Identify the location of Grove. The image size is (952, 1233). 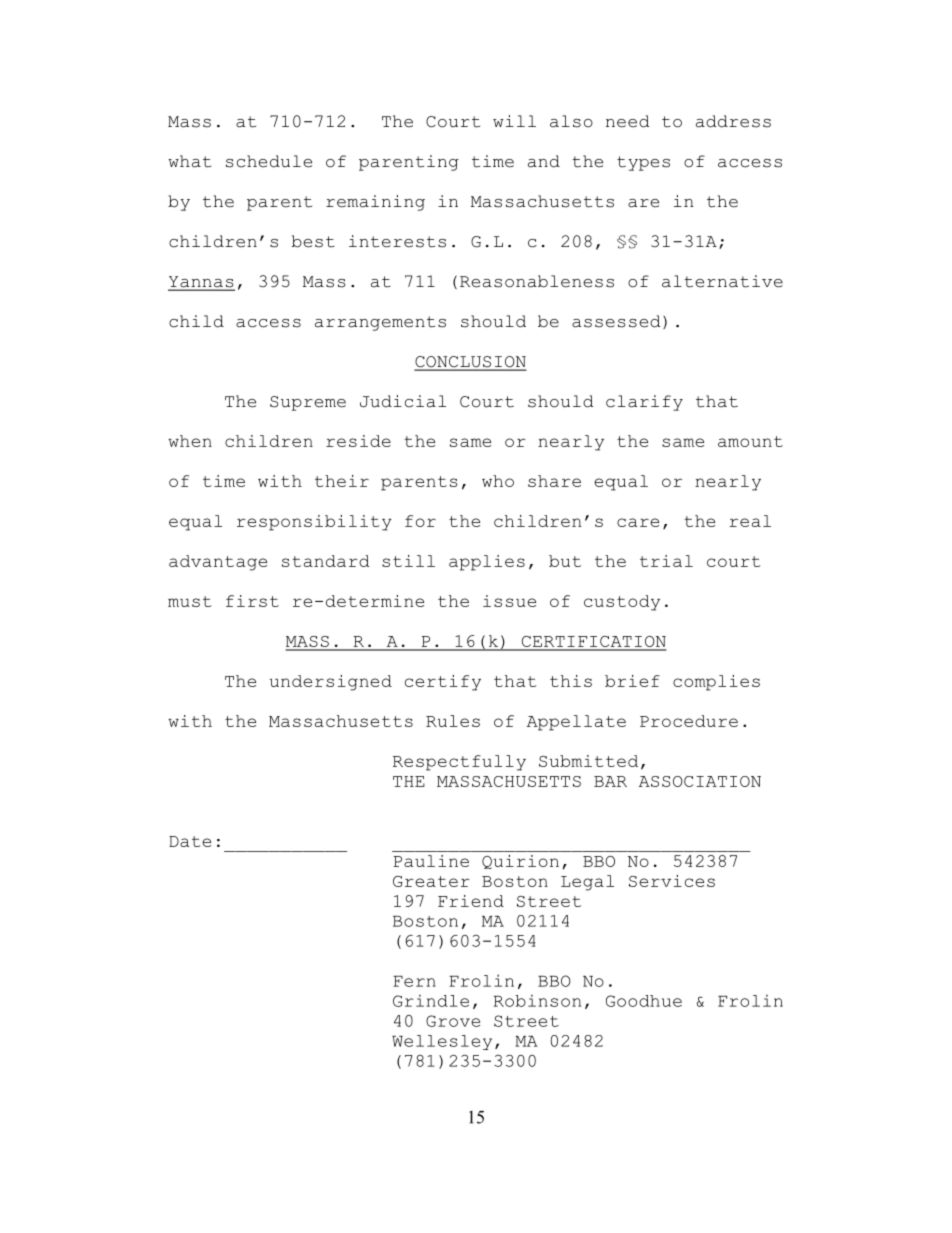
(453, 1021).
